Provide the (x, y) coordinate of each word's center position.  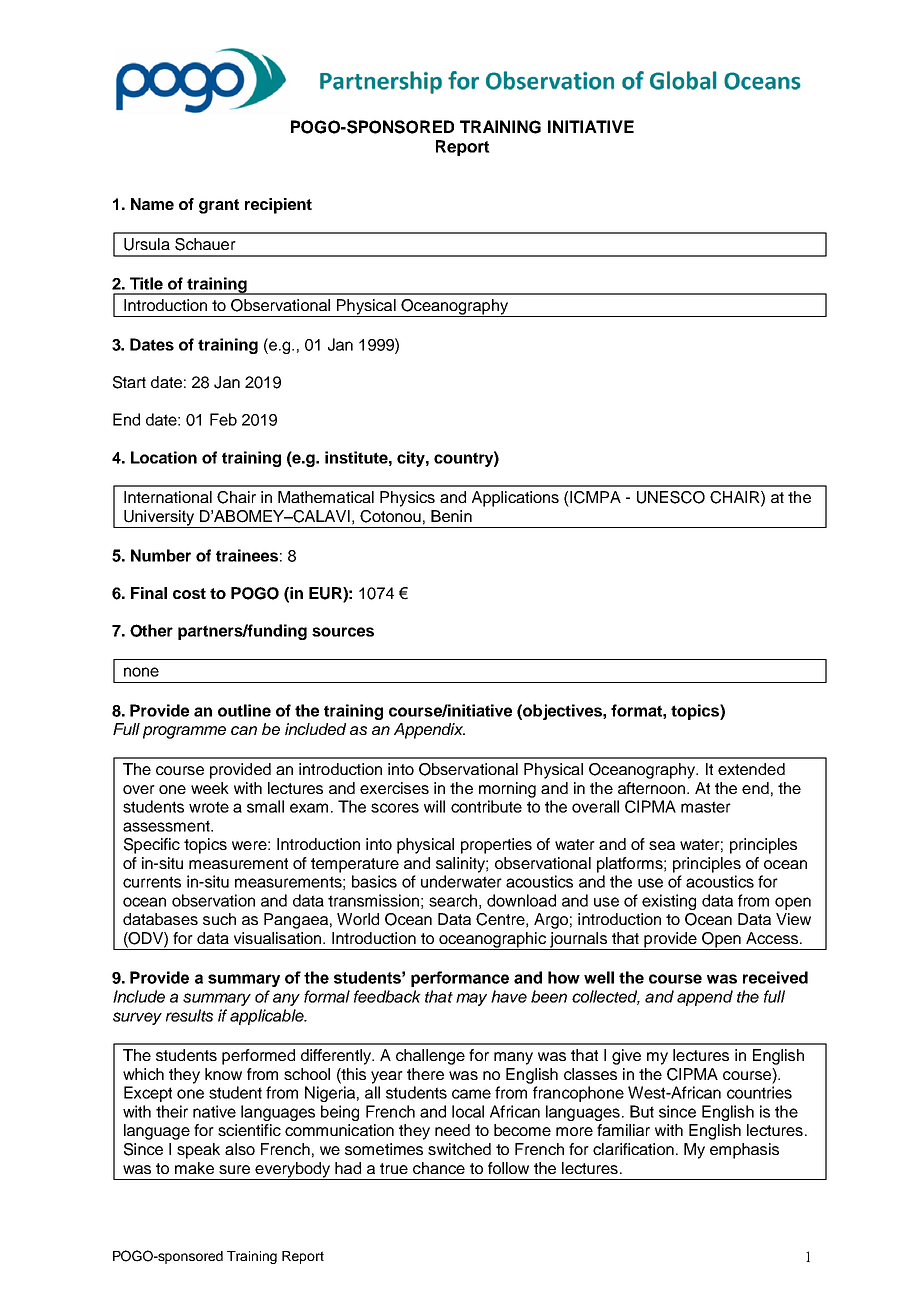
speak (198, 1151)
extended (751, 769)
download (521, 900)
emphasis (744, 1151)
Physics (407, 499)
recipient (278, 206)
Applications (515, 499)
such (219, 919)
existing (669, 902)
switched (459, 1149)
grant (219, 206)
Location (164, 457)
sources (343, 632)
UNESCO (671, 497)
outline (244, 710)
